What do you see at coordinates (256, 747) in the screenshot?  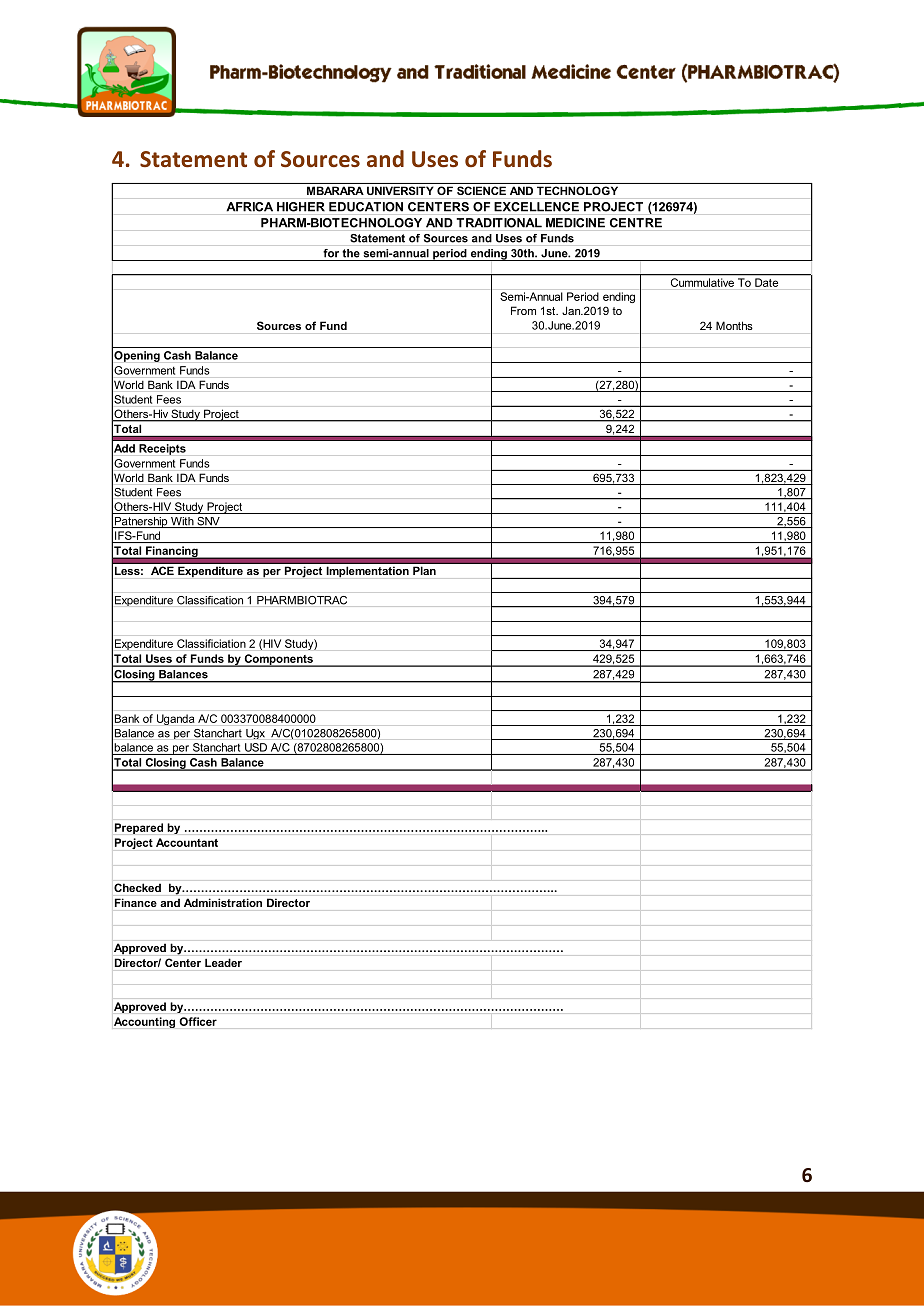 I see `USD` at bounding box center [256, 747].
